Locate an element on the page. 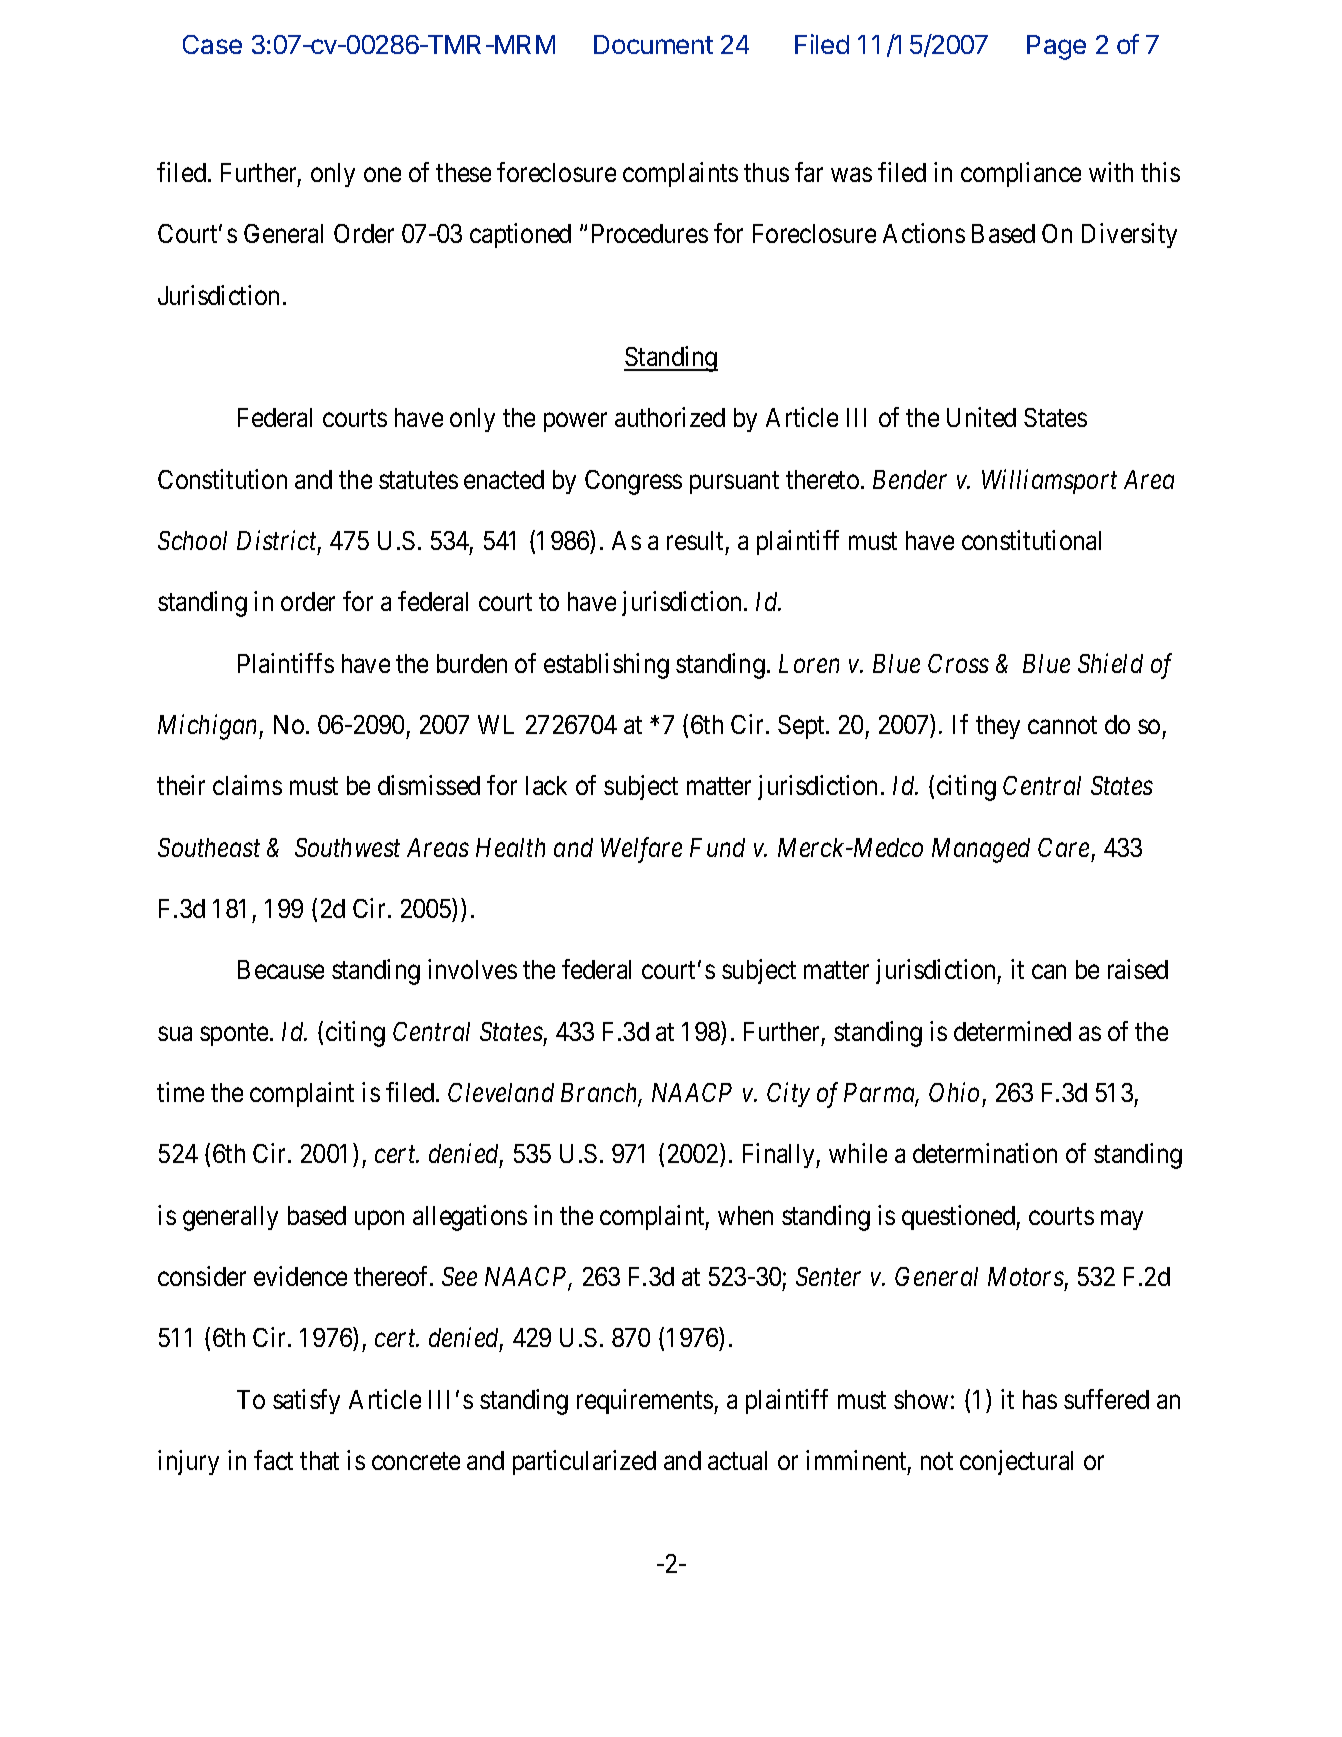 This page has width=1342, height=1737. Bender is located at coordinates (910, 479).
